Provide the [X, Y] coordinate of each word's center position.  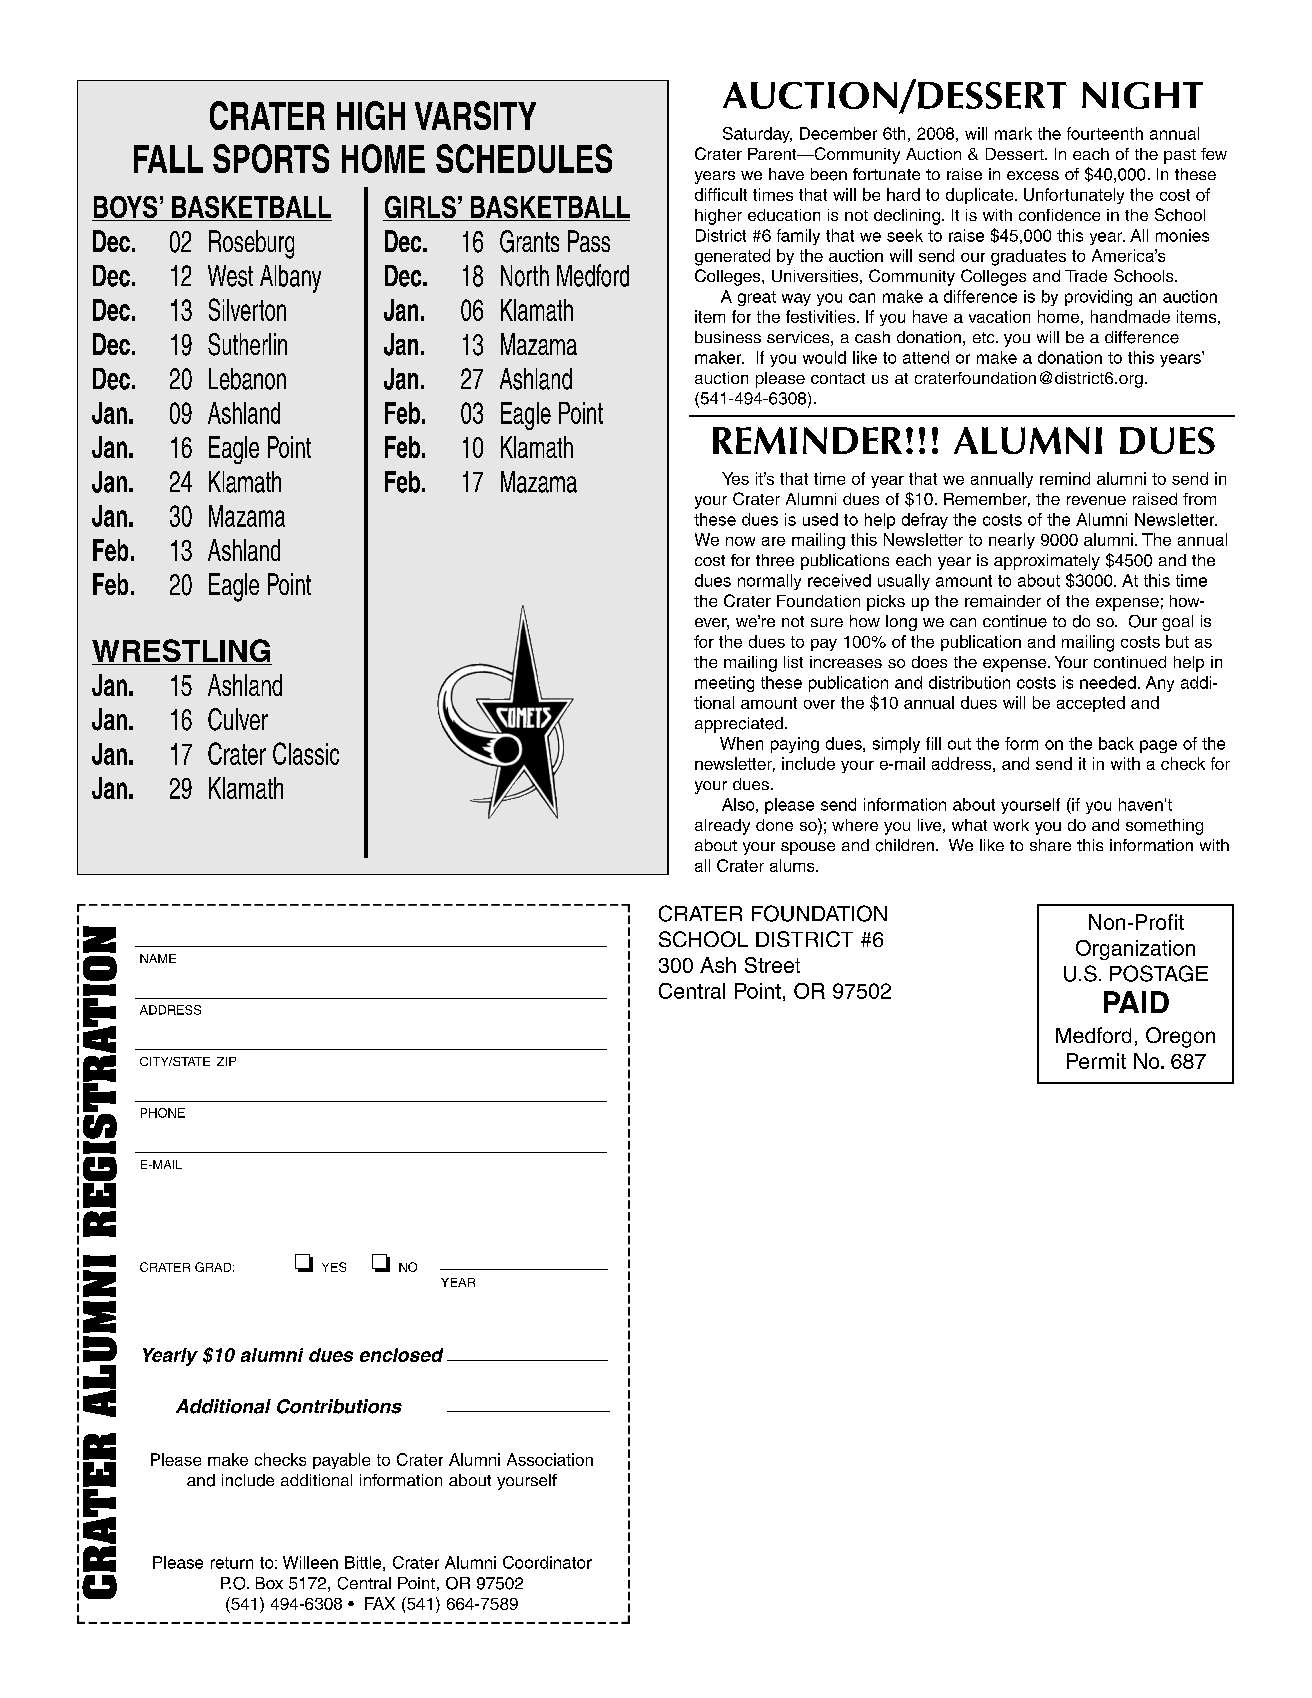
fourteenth [1105, 133]
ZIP [226, 1061]
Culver [238, 719]
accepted [1091, 704]
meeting [724, 684]
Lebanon [247, 379]
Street [772, 965]
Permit [1096, 1061]
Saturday [757, 135]
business [728, 337]
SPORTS [271, 158]
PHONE [163, 1113]
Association [550, 1459]
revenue [1096, 500]
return [232, 1563]
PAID [1136, 1002]
